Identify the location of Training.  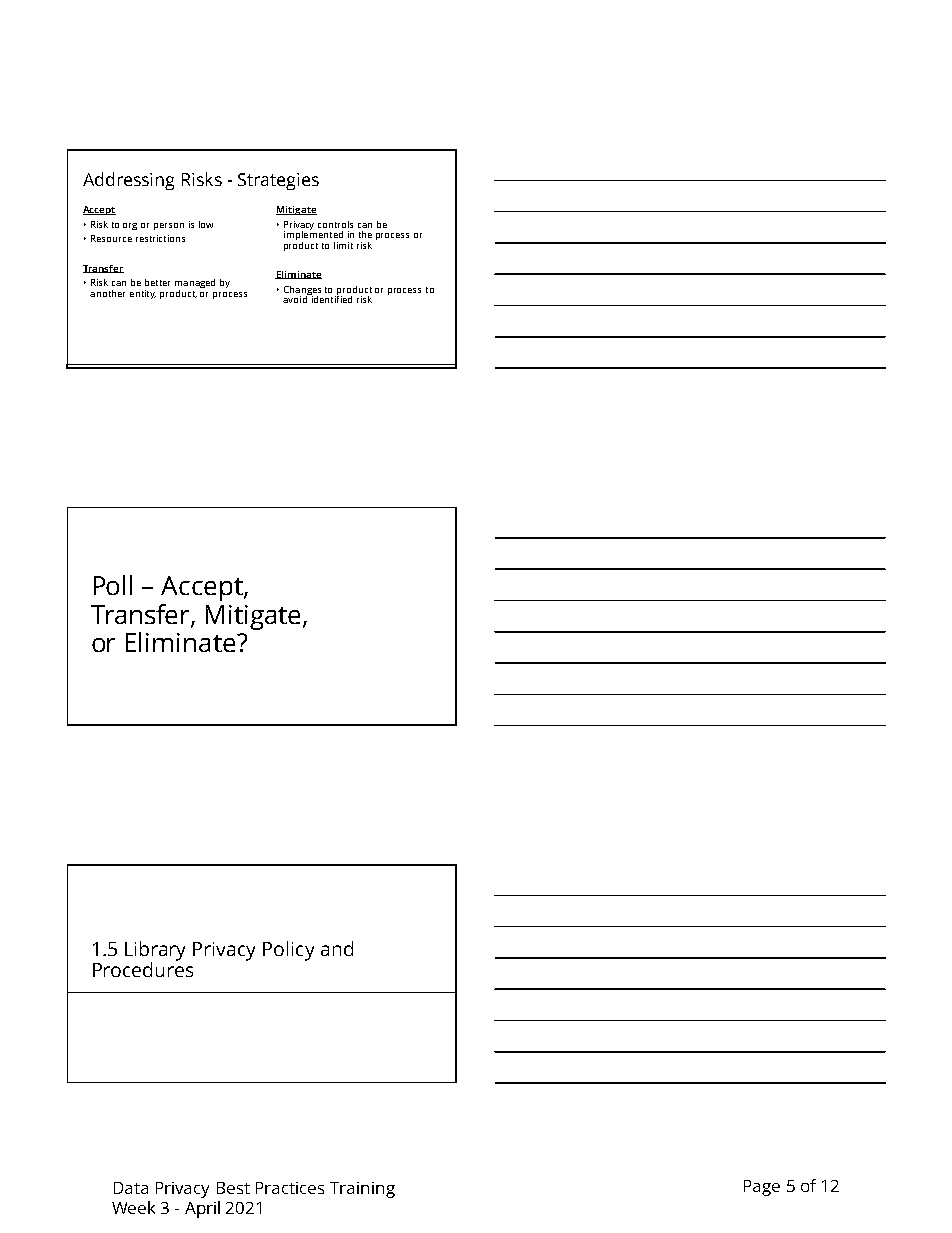
(362, 1190).
